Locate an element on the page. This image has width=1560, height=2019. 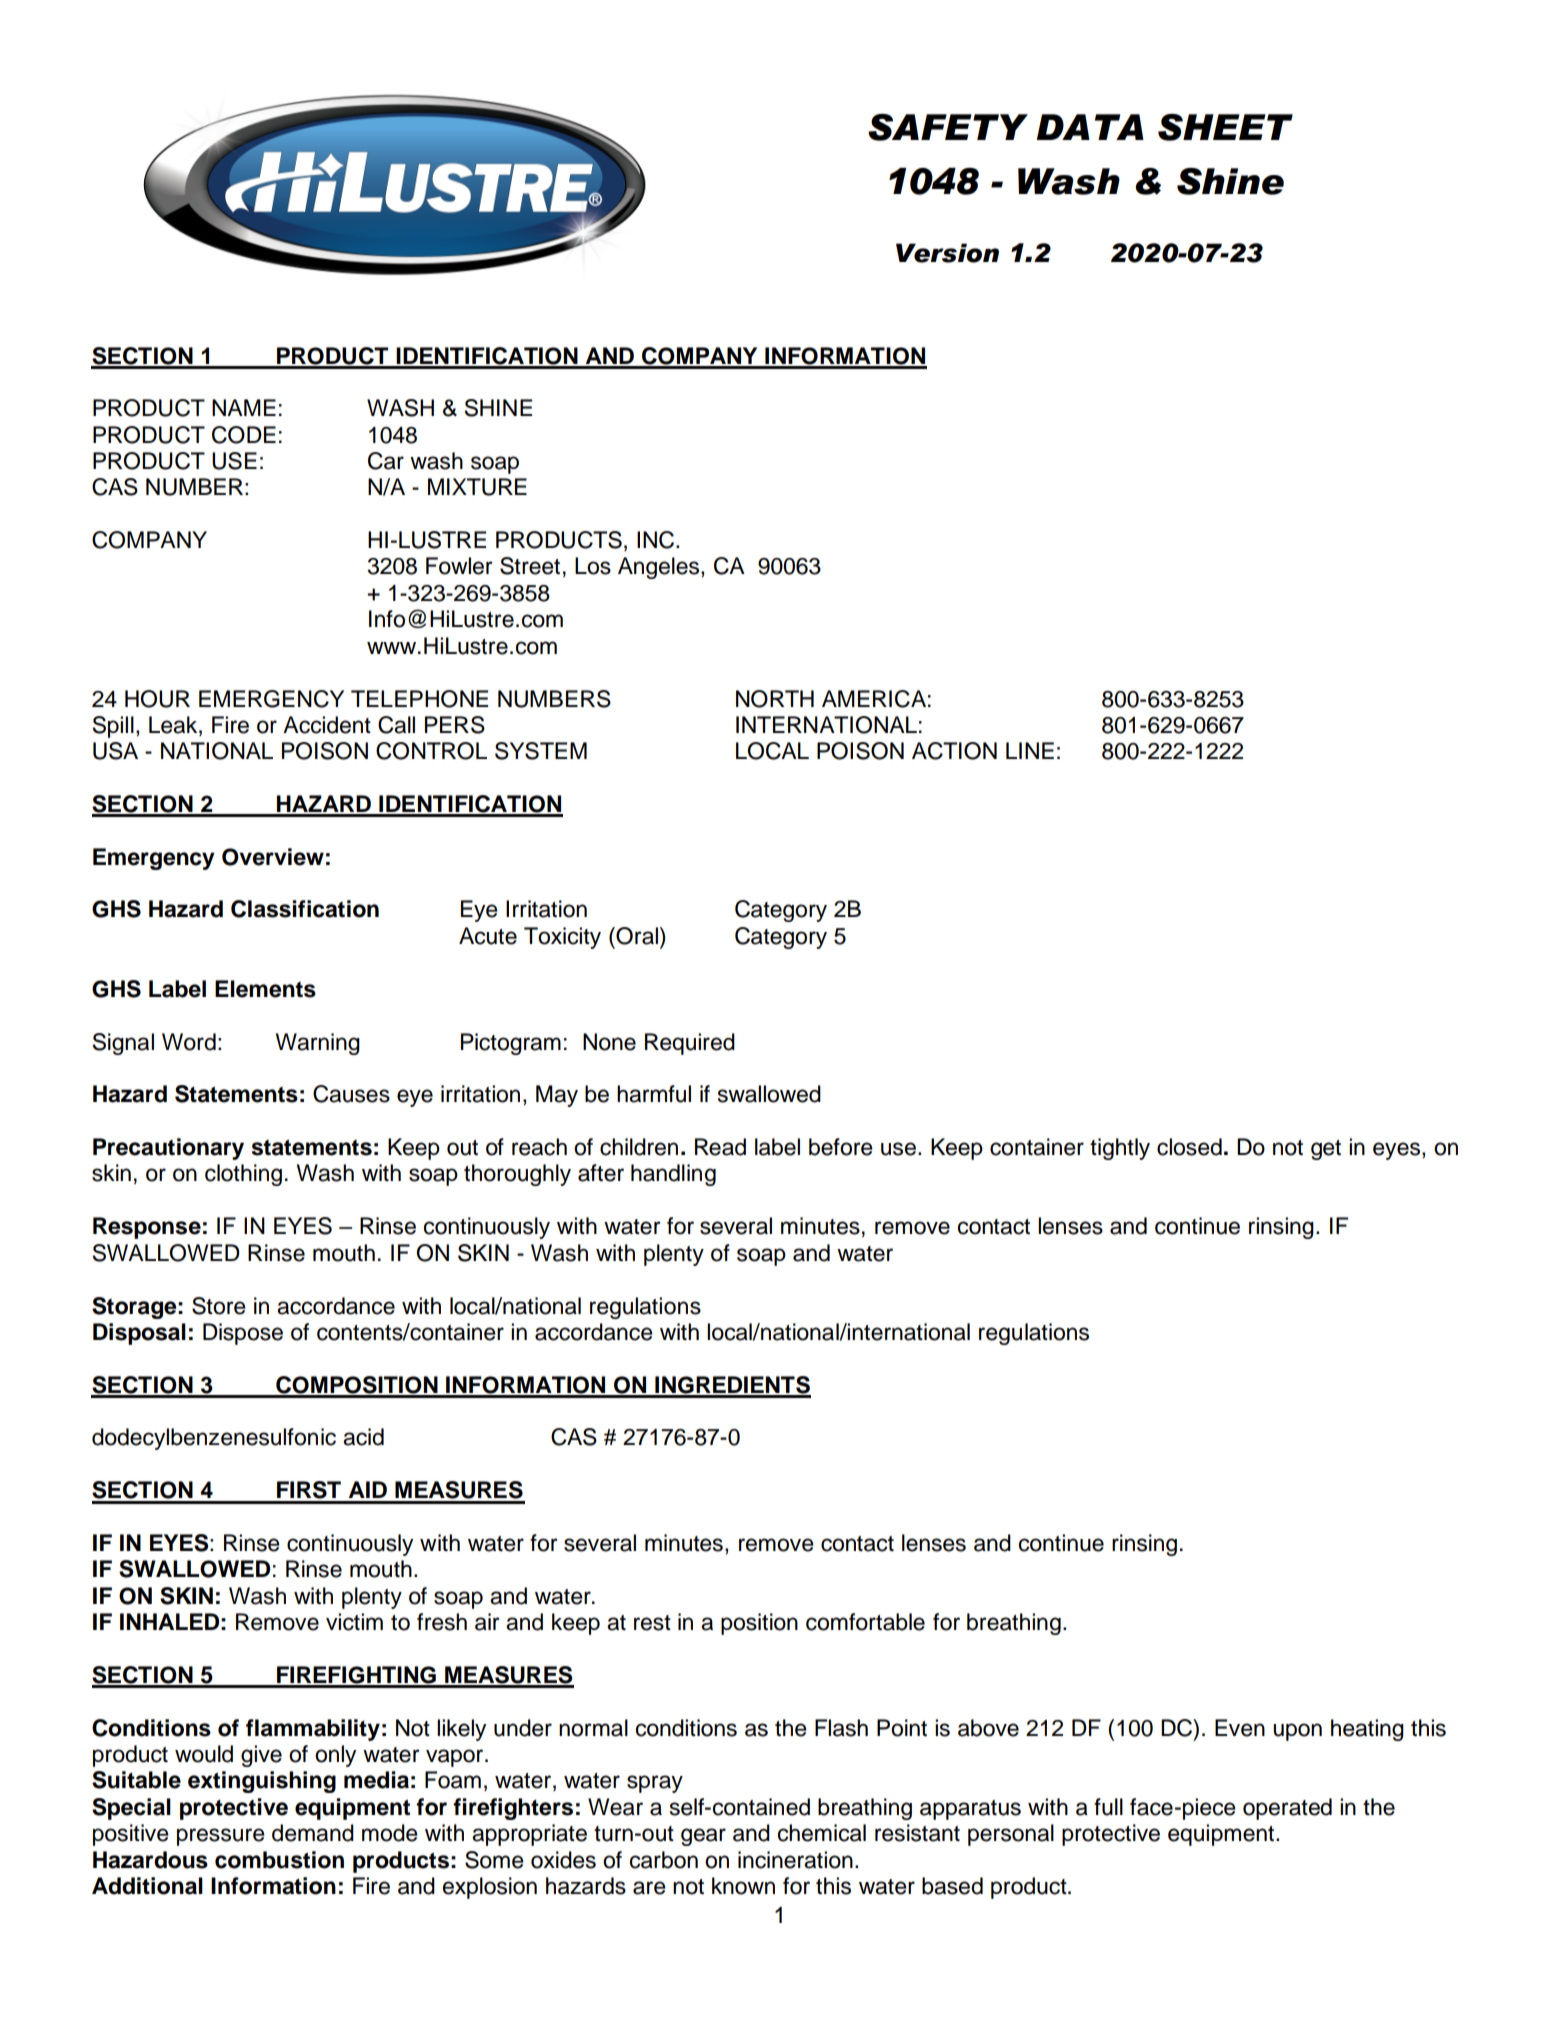
gear is located at coordinates (703, 1837).
